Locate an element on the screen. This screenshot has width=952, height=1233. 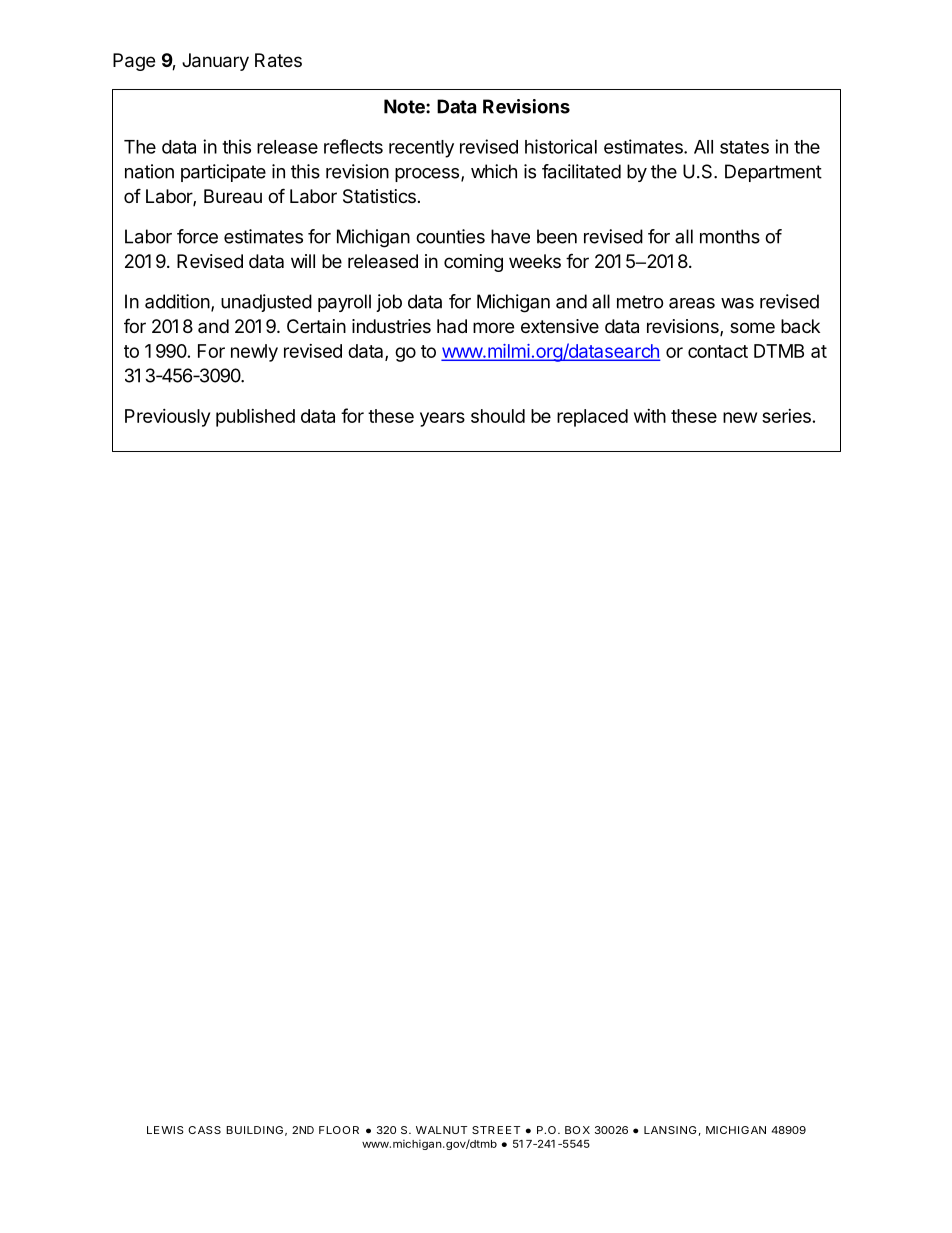
coming is located at coordinates (473, 263).
